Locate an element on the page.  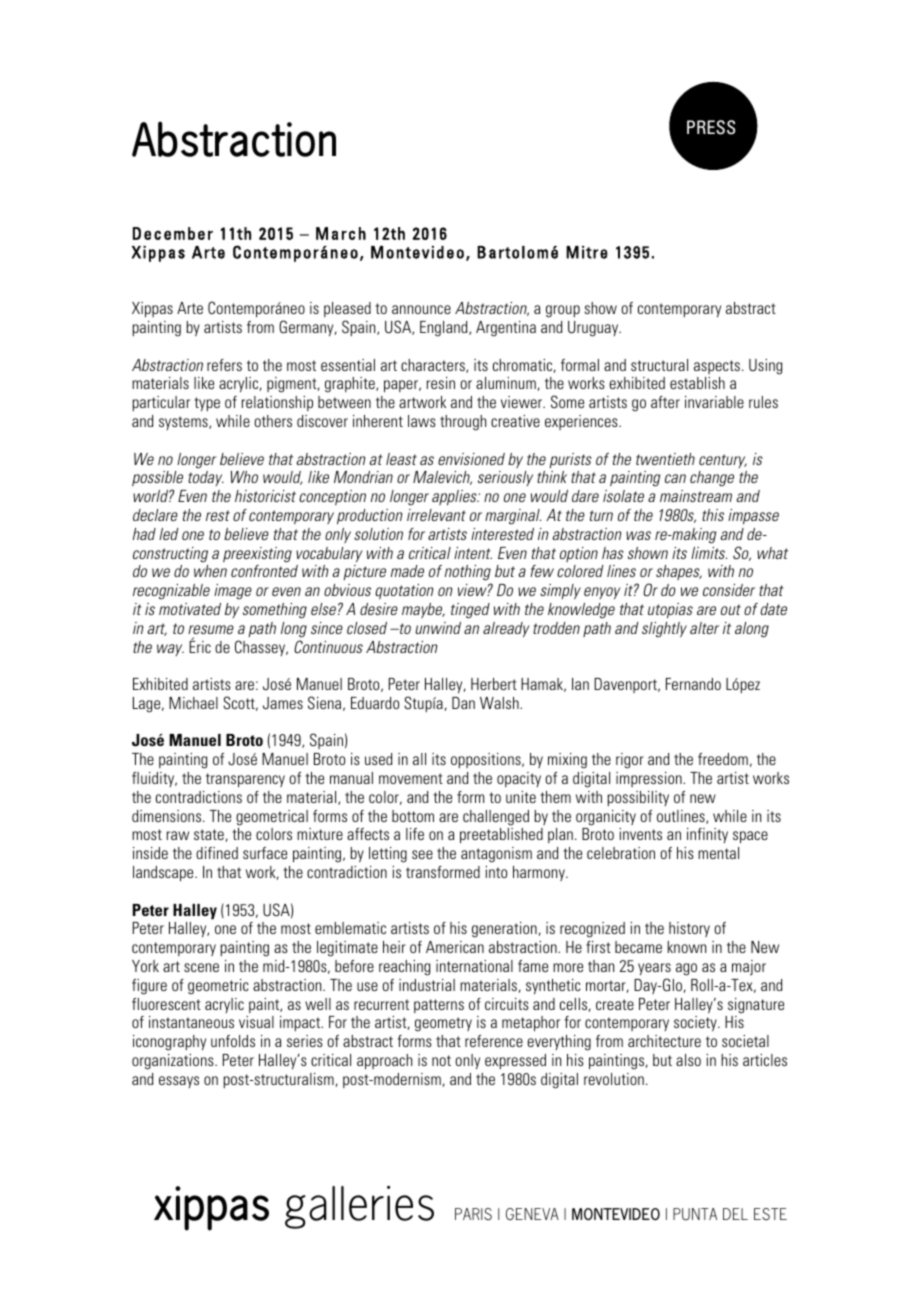
Michael is located at coordinates (193, 703).
